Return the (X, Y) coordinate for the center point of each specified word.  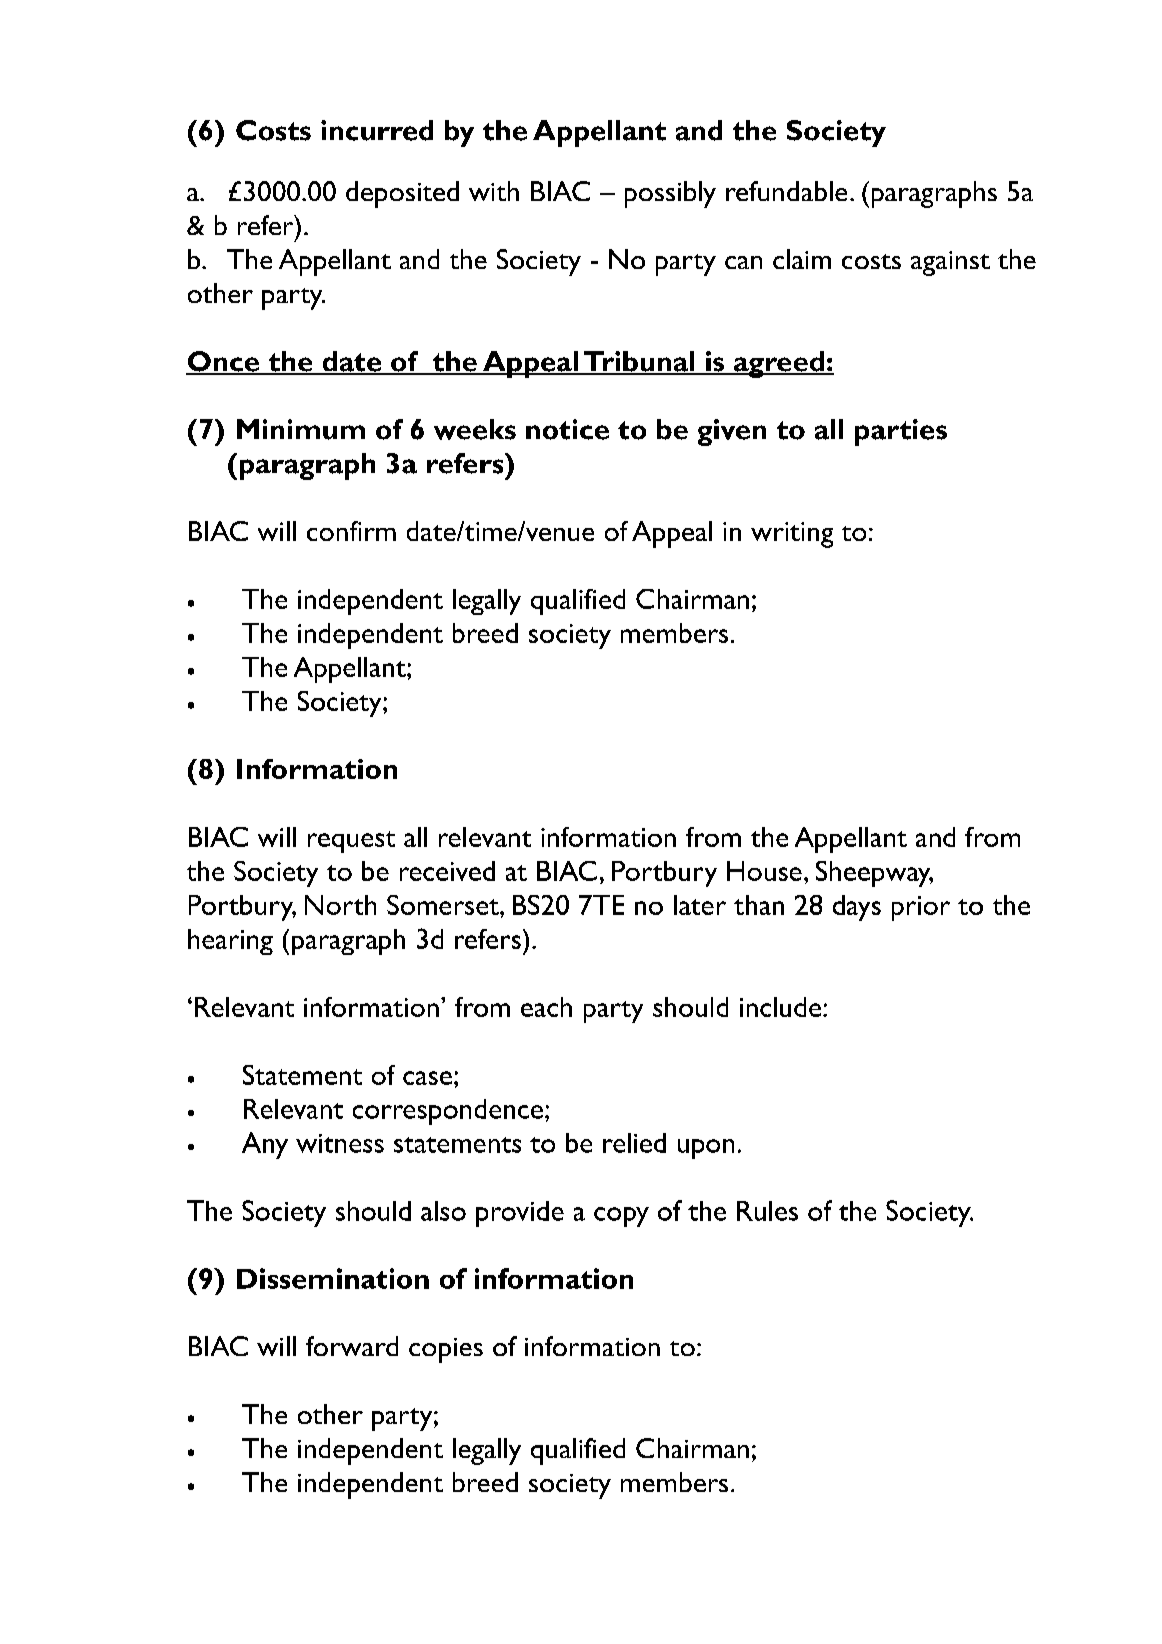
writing (792, 535)
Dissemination (333, 1278)
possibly (670, 194)
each (546, 1007)
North (340, 905)
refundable (786, 191)
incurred (377, 130)
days (857, 908)
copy (621, 1217)
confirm (351, 531)
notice (567, 429)
